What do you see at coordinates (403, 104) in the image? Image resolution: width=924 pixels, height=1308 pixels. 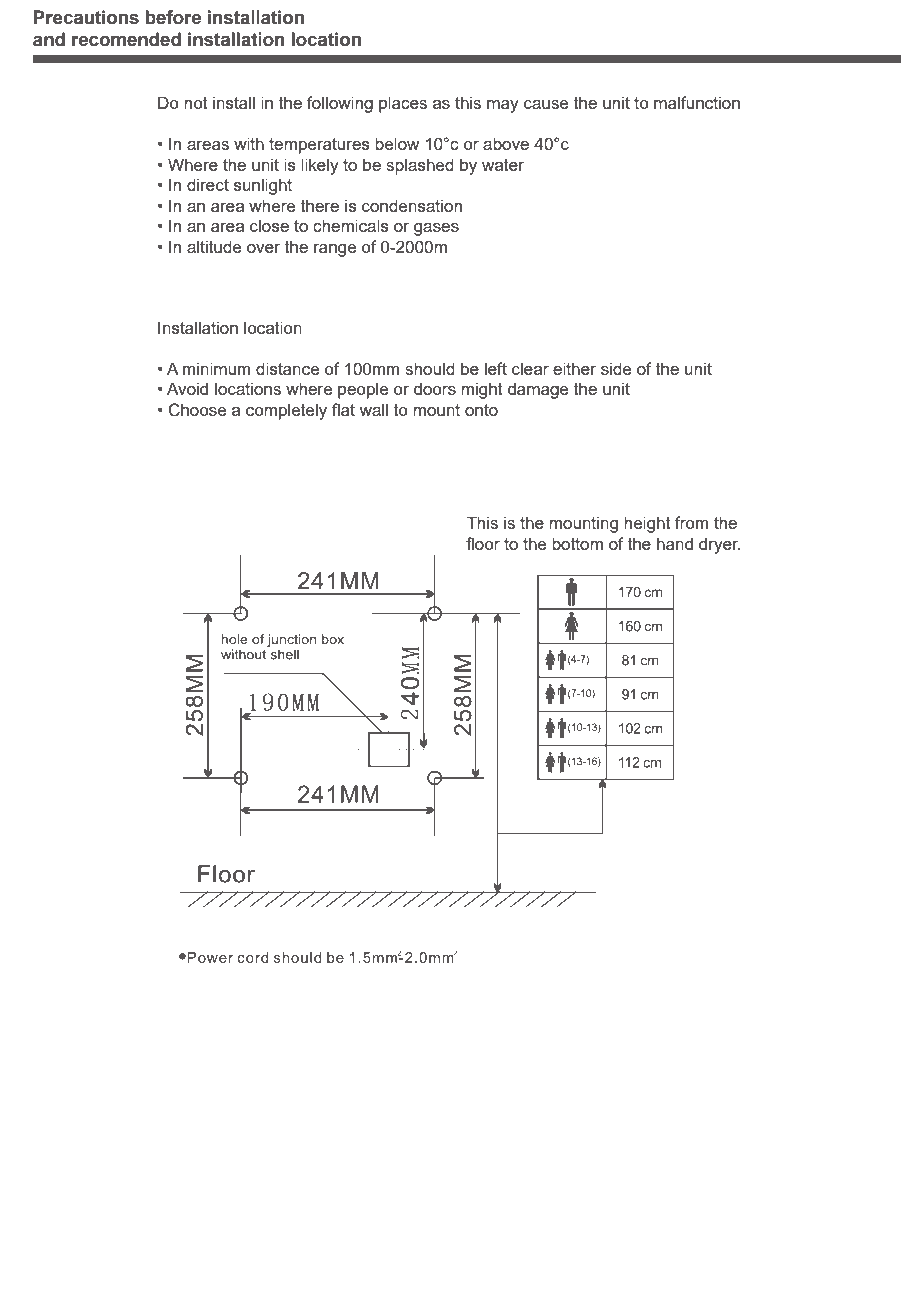 I see `places` at bounding box center [403, 104].
